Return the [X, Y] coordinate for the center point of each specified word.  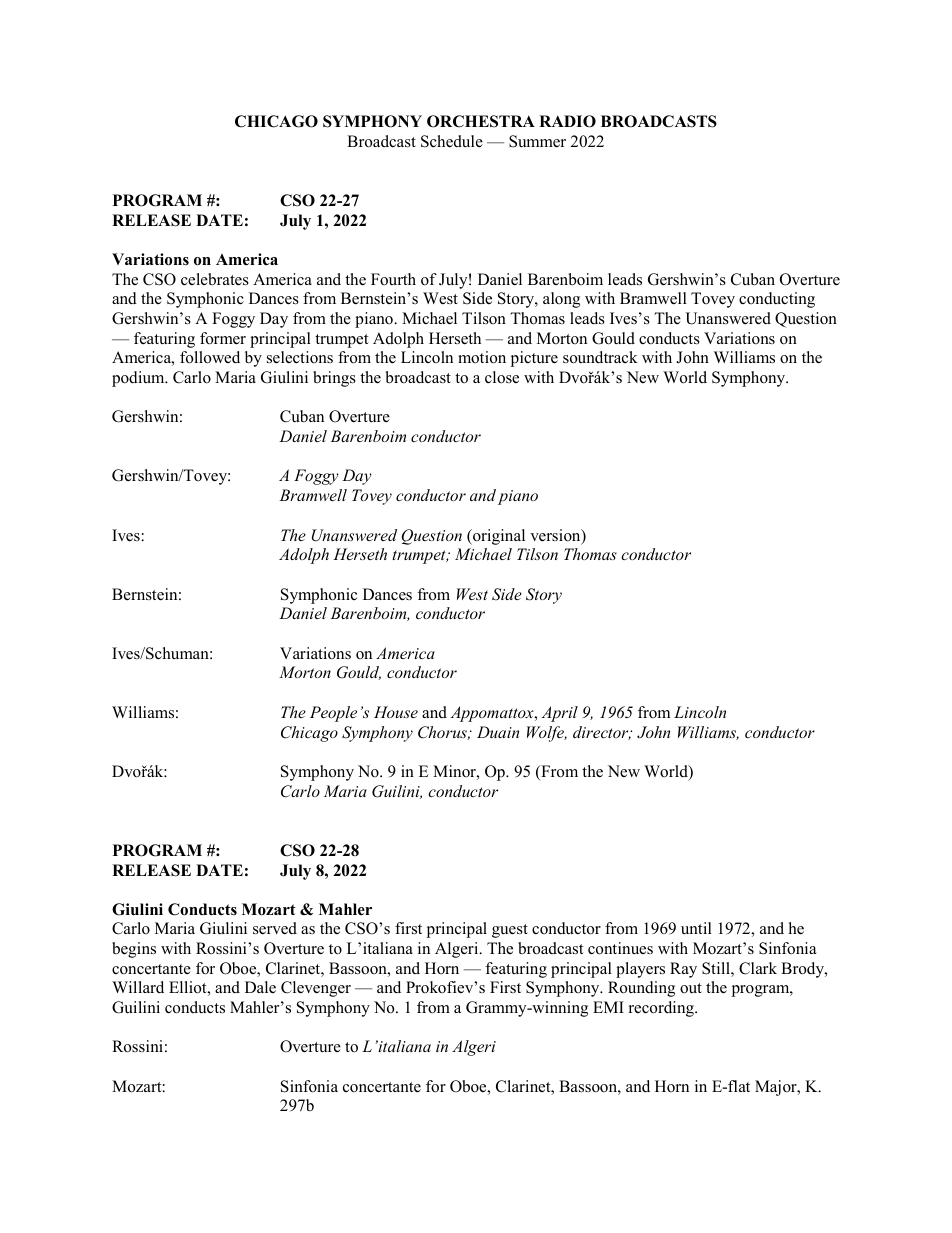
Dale [260, 987]
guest [510, 931]
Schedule [452, 141]
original [498, 537]
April [560, 714]
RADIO [567, 121]
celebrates [215, 279]
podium [139, 379]
